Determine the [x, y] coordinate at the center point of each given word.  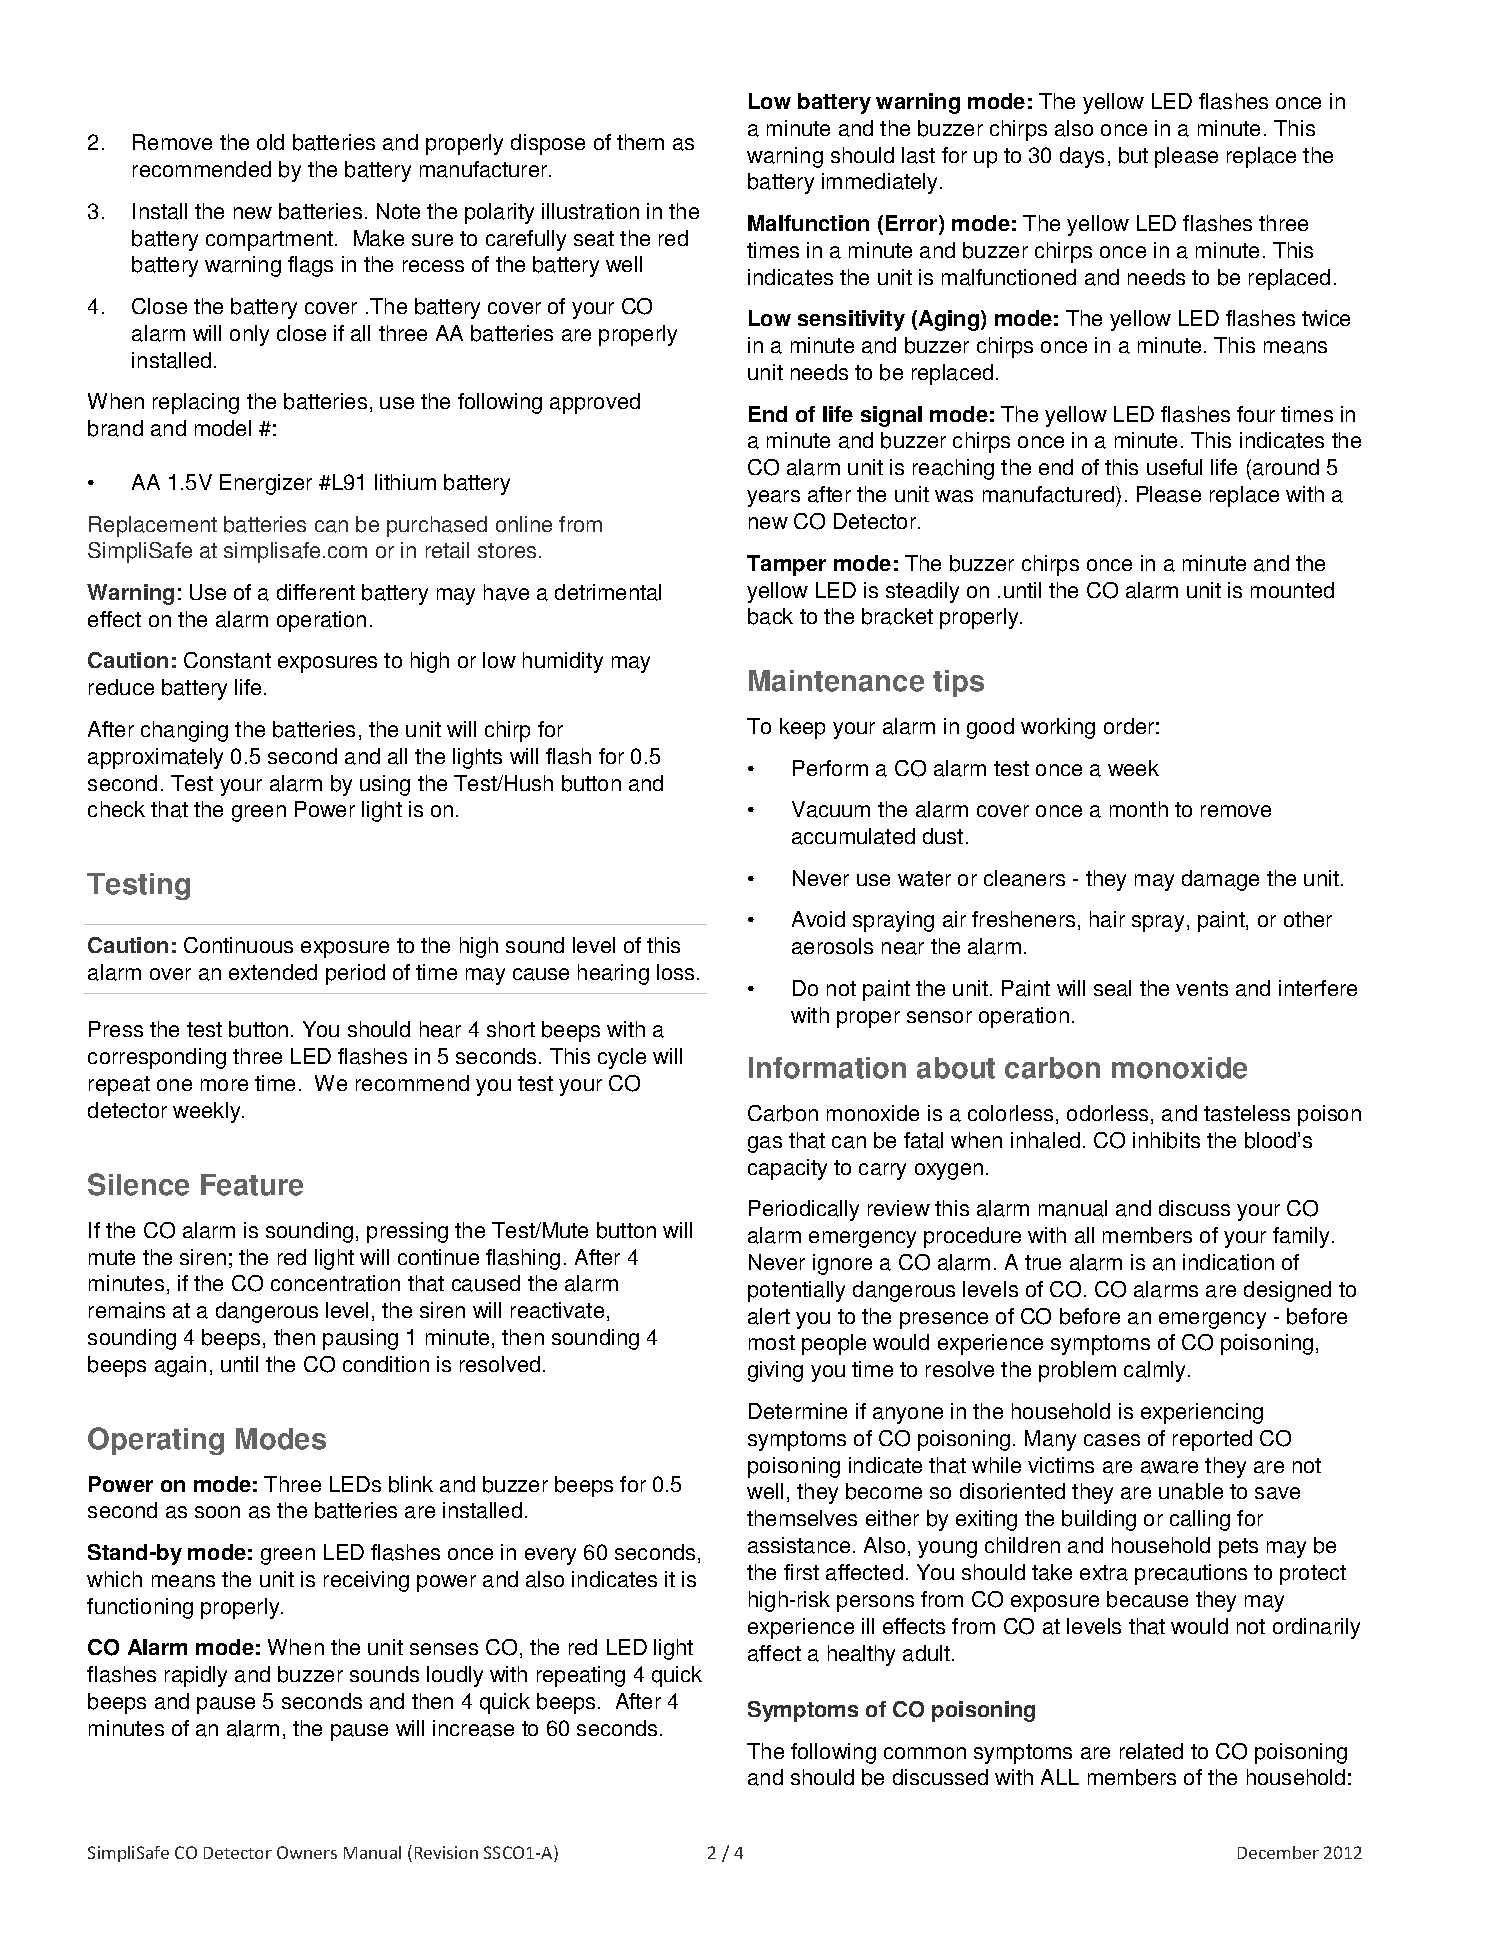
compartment [271, 241]
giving [775, 1371]
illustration [590, 211]
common [925, 1753]
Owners [307, 1852]
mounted [1292, 590]
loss [675, 972]
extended [273, 972]
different [316, 592]
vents [1202, 988]
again [180, 1366]
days [1082, 157]
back [770, 616]
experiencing [1202, 1413]
